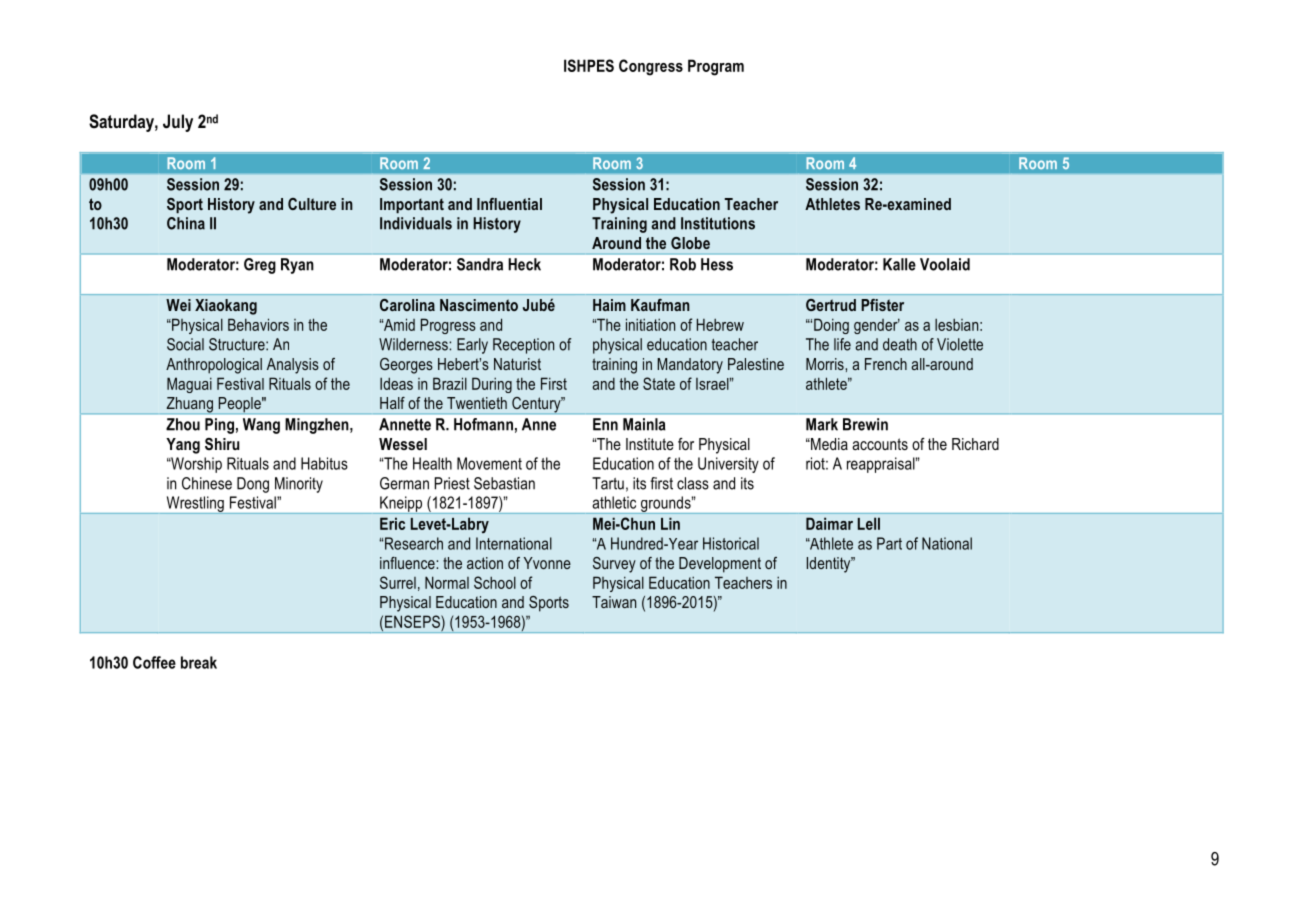  Describe the element at coordinates (199, 662) in the page. I see `break` at that location.
